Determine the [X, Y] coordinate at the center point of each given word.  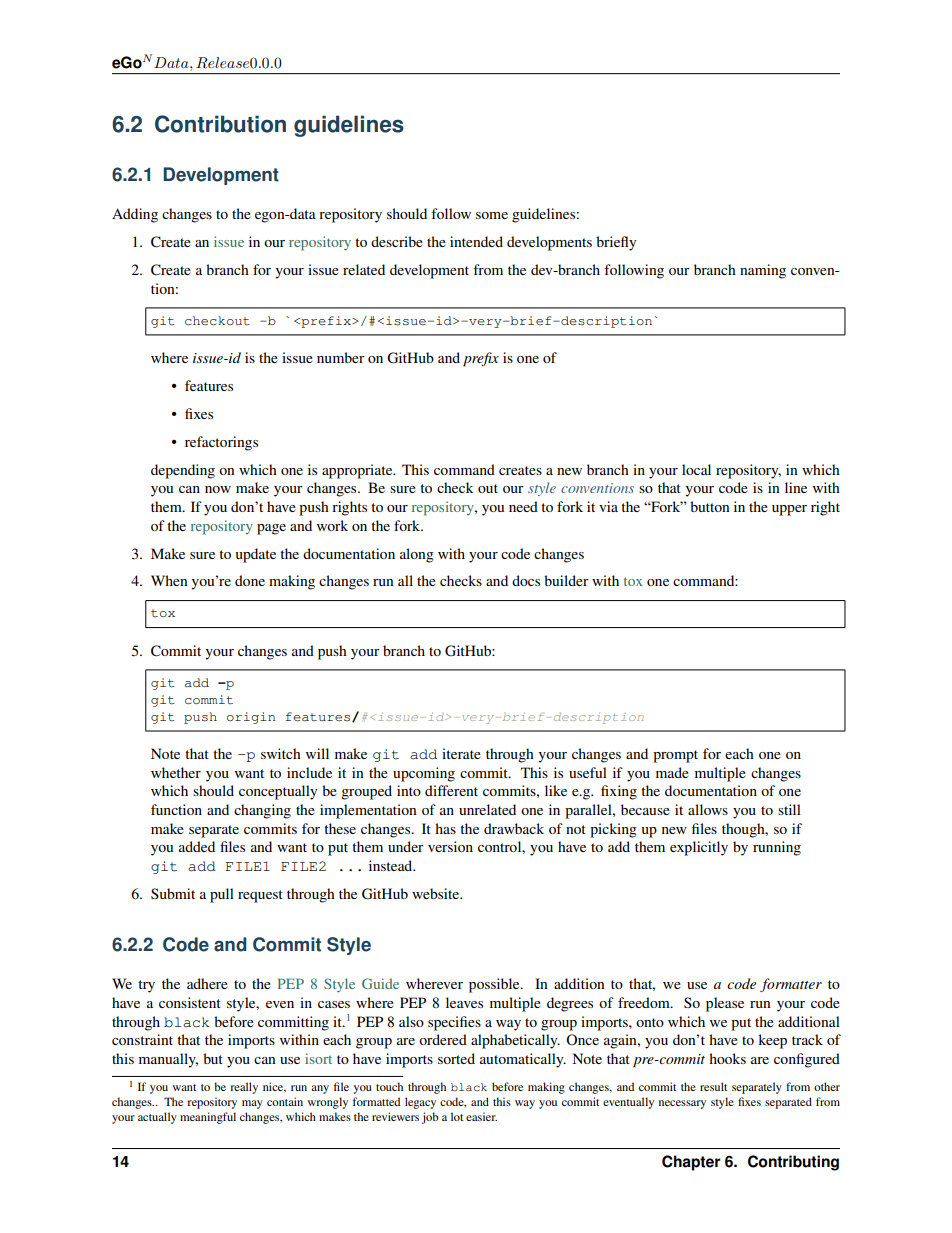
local [696, 469]
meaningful [208, 1118]
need [523, 506]
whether [176, 772]
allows [708, 809]
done [250, 580]
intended [476, 241]
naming [763, 271]
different [451, 790]
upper [789, 510]
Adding [135, 215]
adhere [207, 983]
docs [526, 580]
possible [495, 985]
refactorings [221, 443]
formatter [791, 985]
